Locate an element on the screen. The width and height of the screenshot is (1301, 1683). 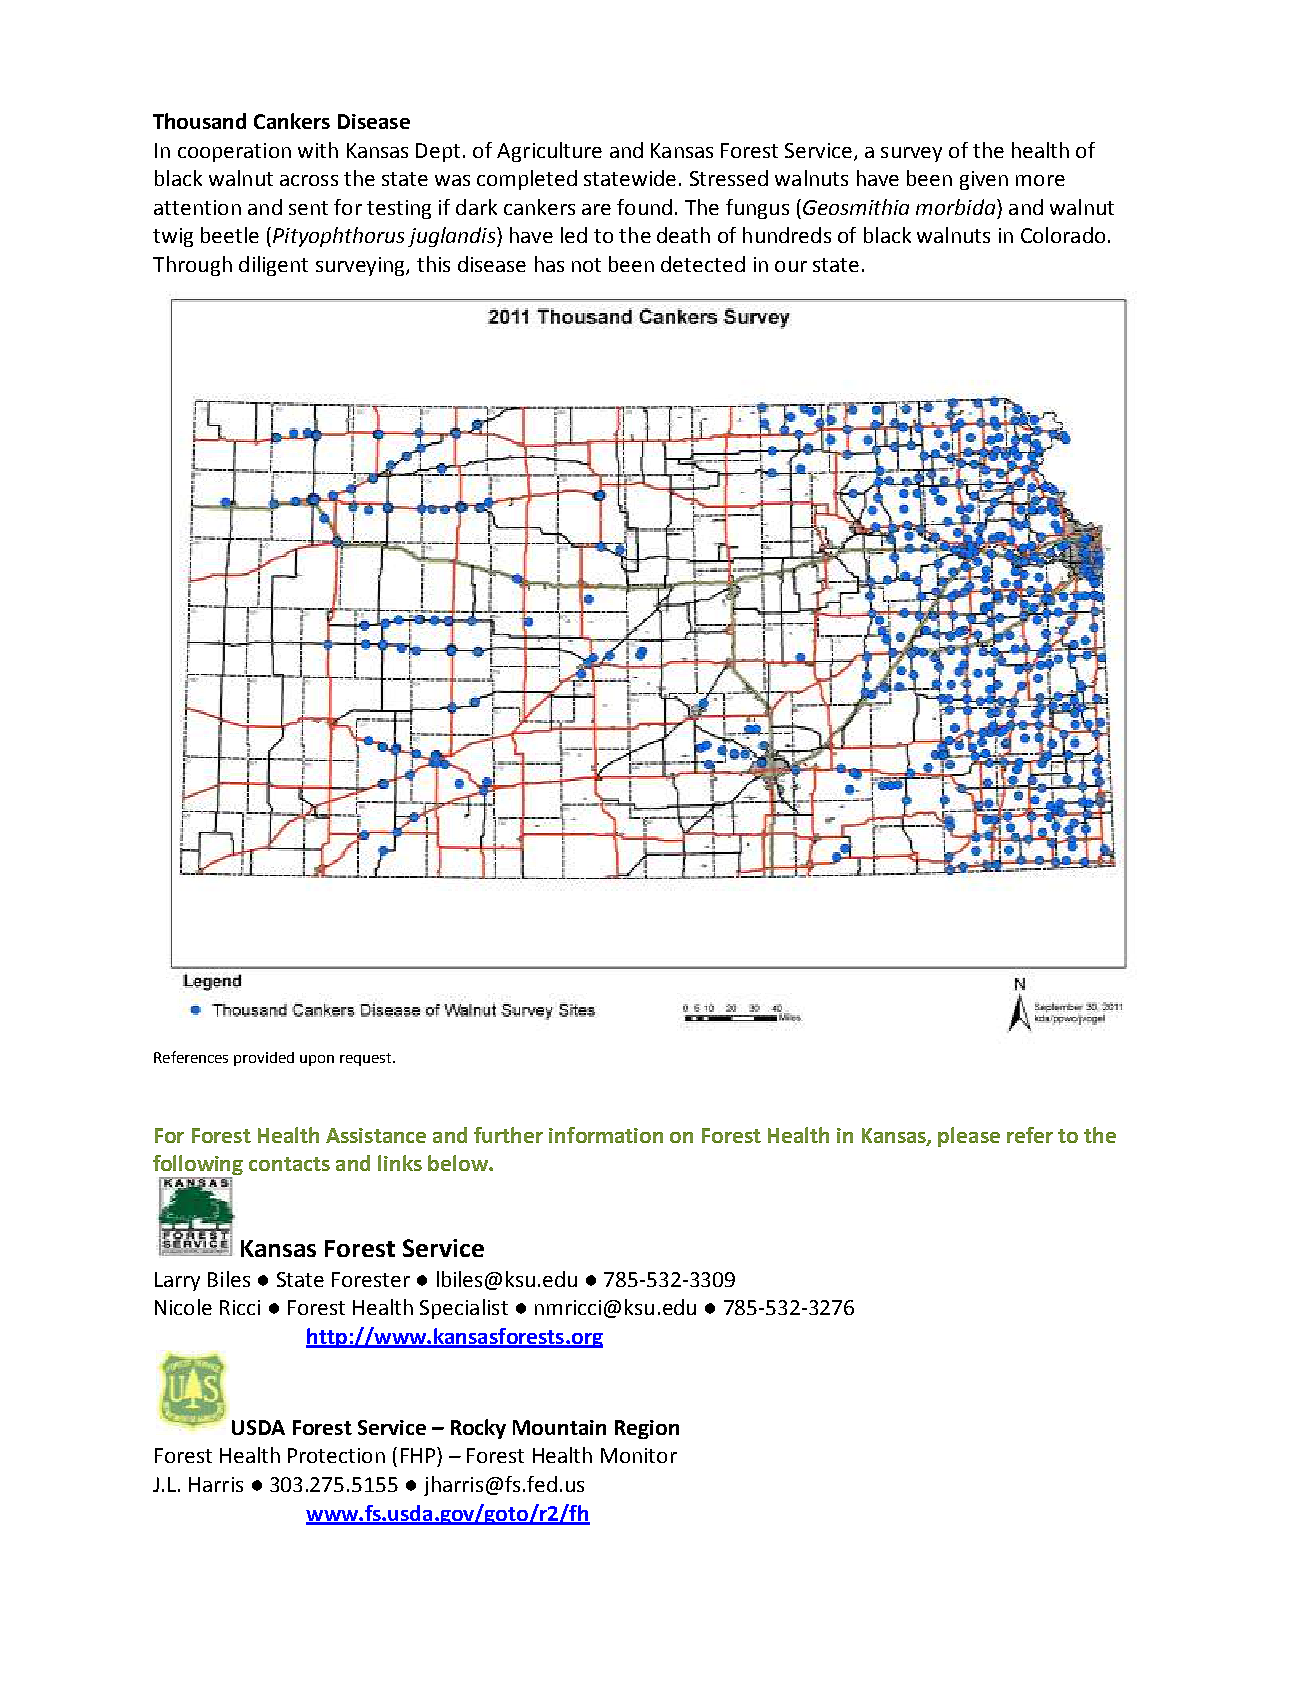
our is located at coordinates (791, 266).
